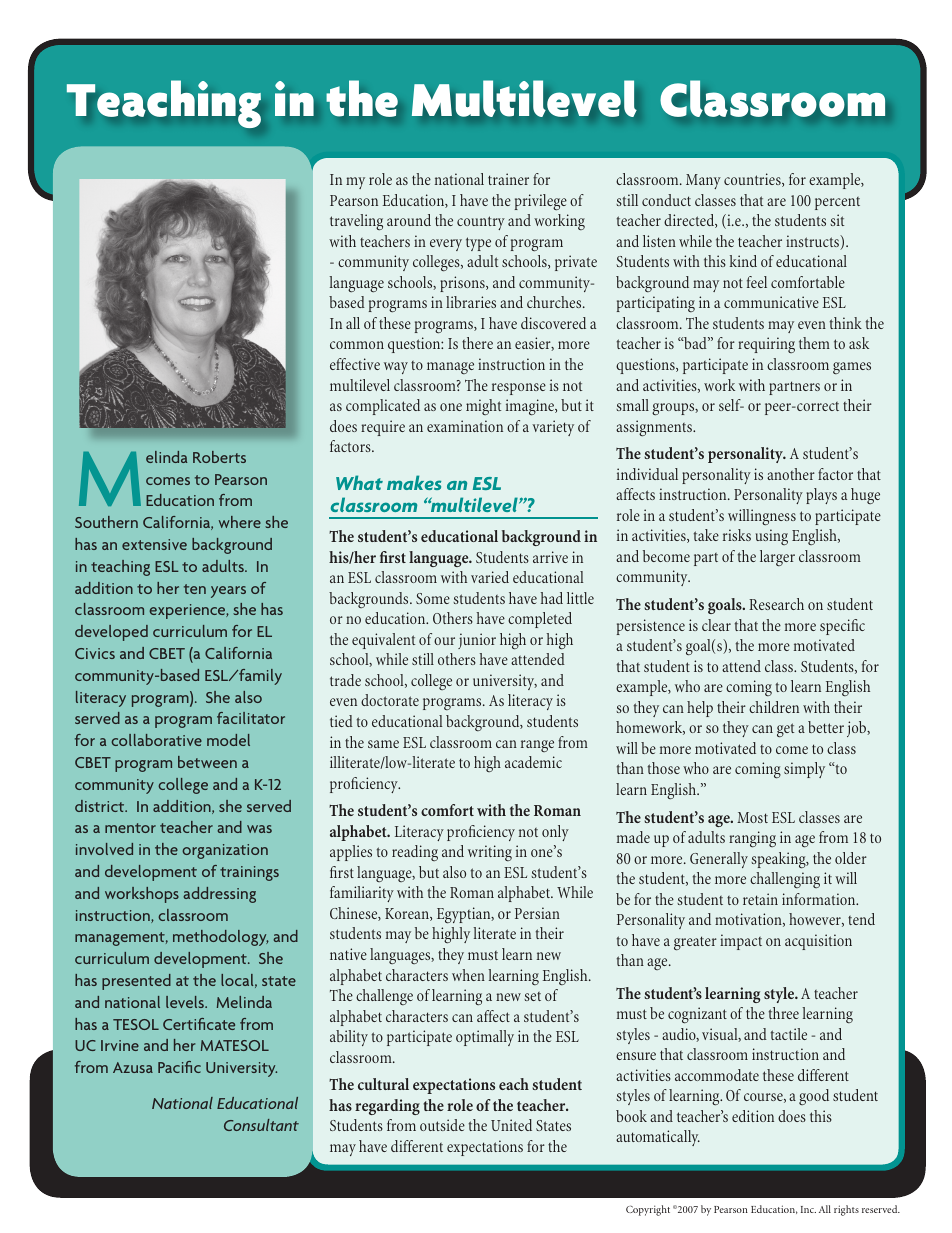 The image size is (952, 1233). Describe the element at coordinates (356, 222) in the screenshot. I see `traveling` at that location.
